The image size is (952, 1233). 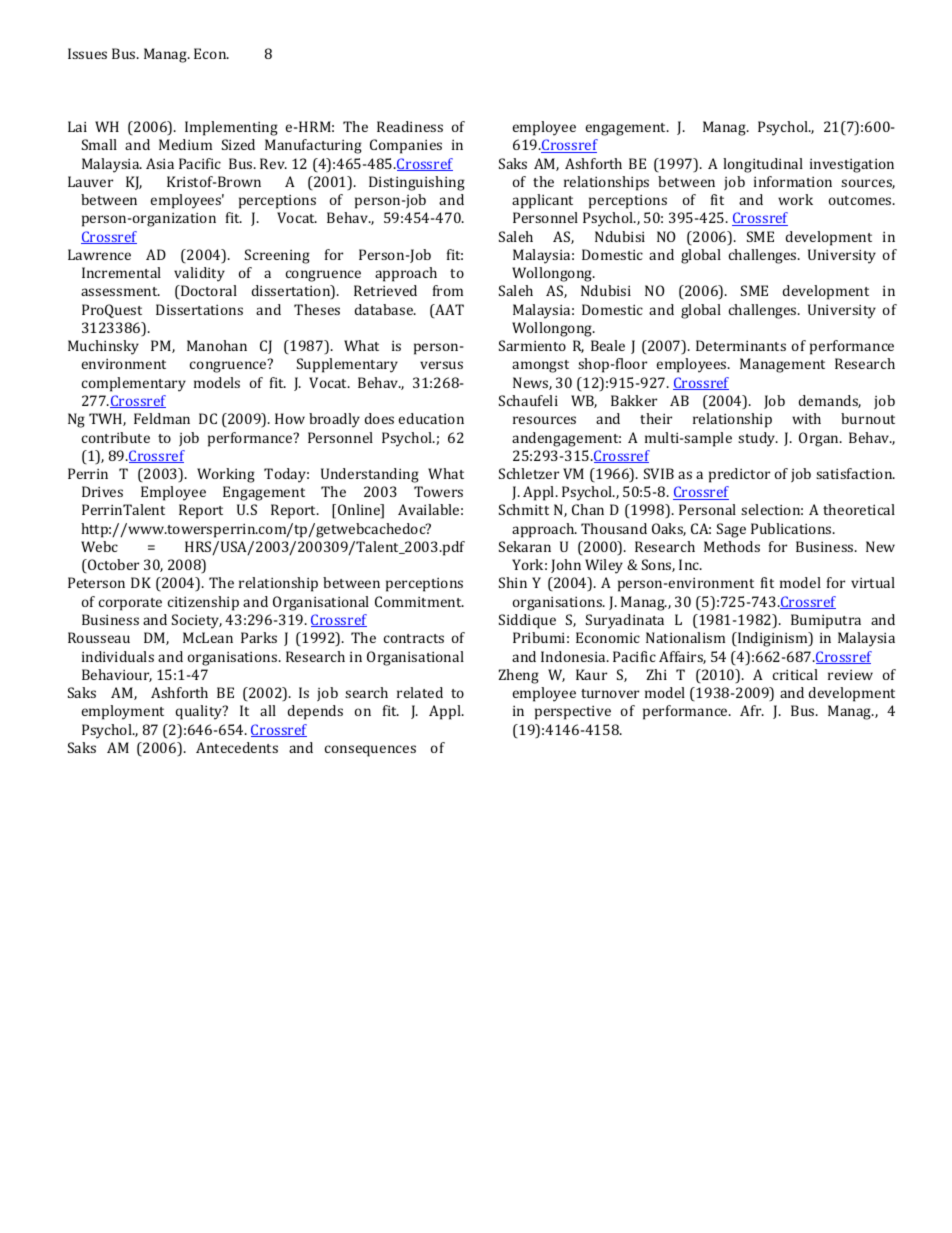 What do you see at coordinates (741, 345) in the image?
I see `Determinants` at bounding box center [741, 345].
